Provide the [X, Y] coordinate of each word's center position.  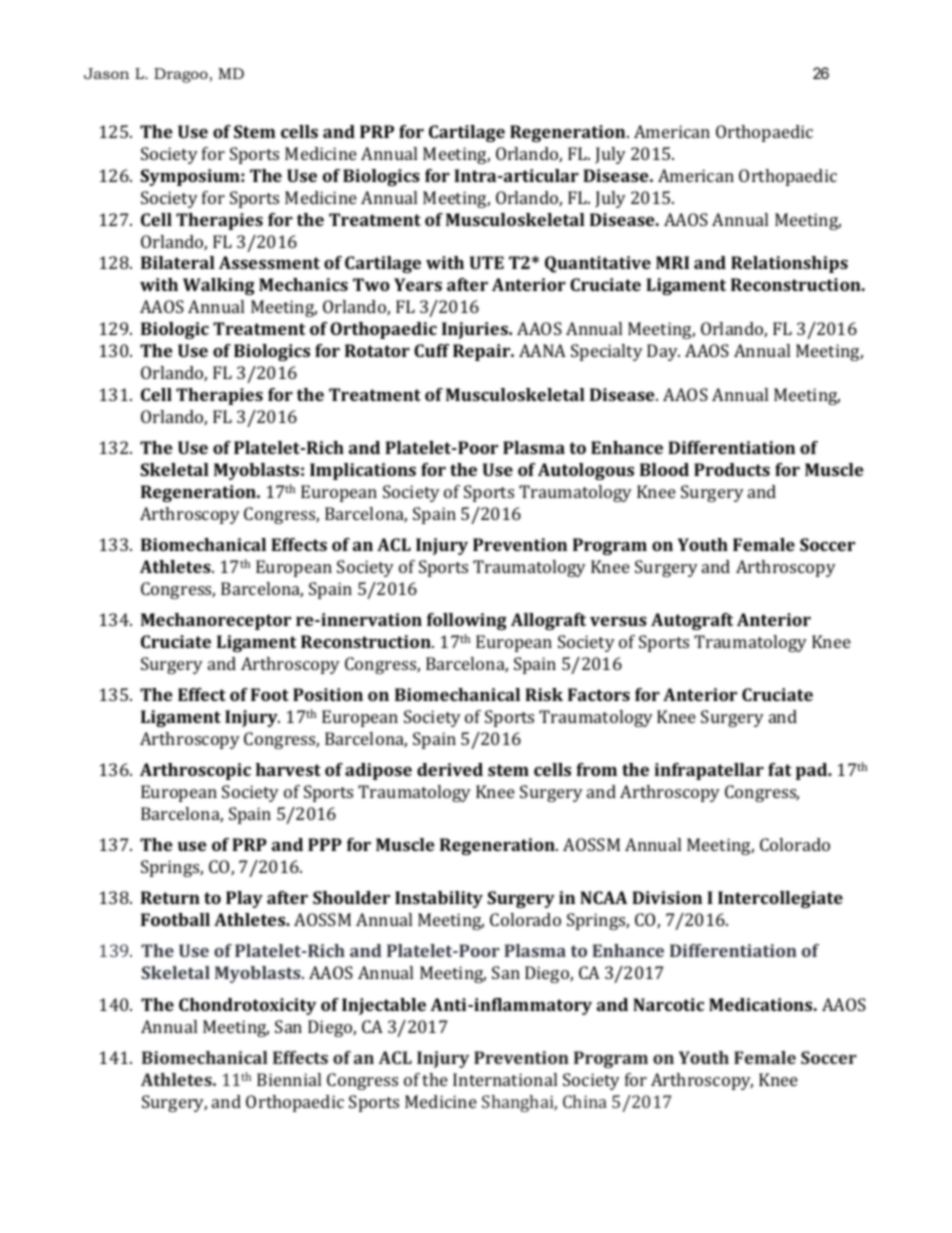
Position [328, 694]
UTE [487, 262]
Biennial [289, 1079]
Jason [106, 73]
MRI [672, 262]
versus [618, 621]
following [467, 621]
